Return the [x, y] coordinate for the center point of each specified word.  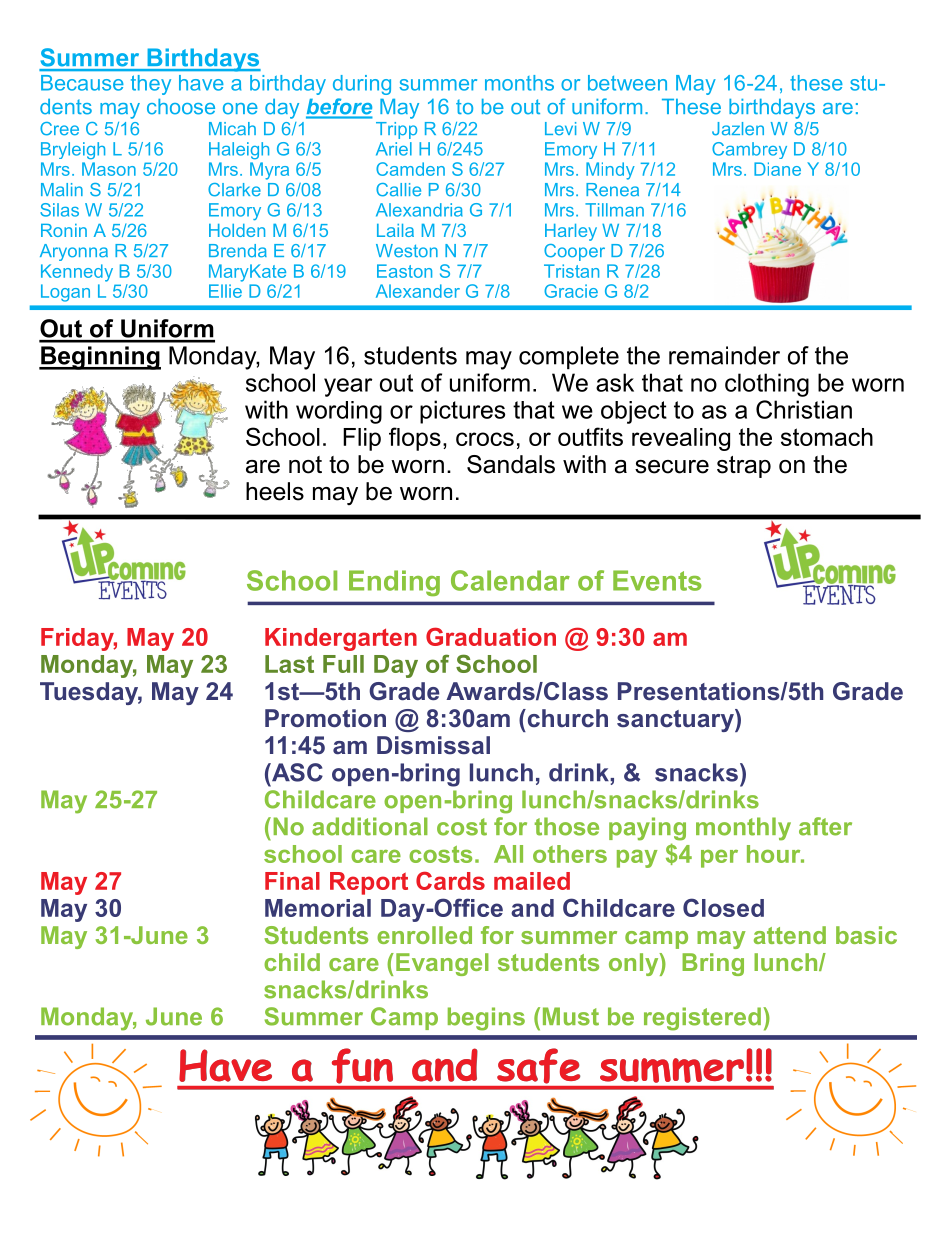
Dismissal [433, 745]
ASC [296, 772]
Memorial [318, 908]
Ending [394, 583]
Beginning [100, 358]
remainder [724, 355]
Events [657, 580]
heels [275, 491]
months [519, 83]
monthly [743, 829]
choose [181, 107]
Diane [777, 169]
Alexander [418, 291]
